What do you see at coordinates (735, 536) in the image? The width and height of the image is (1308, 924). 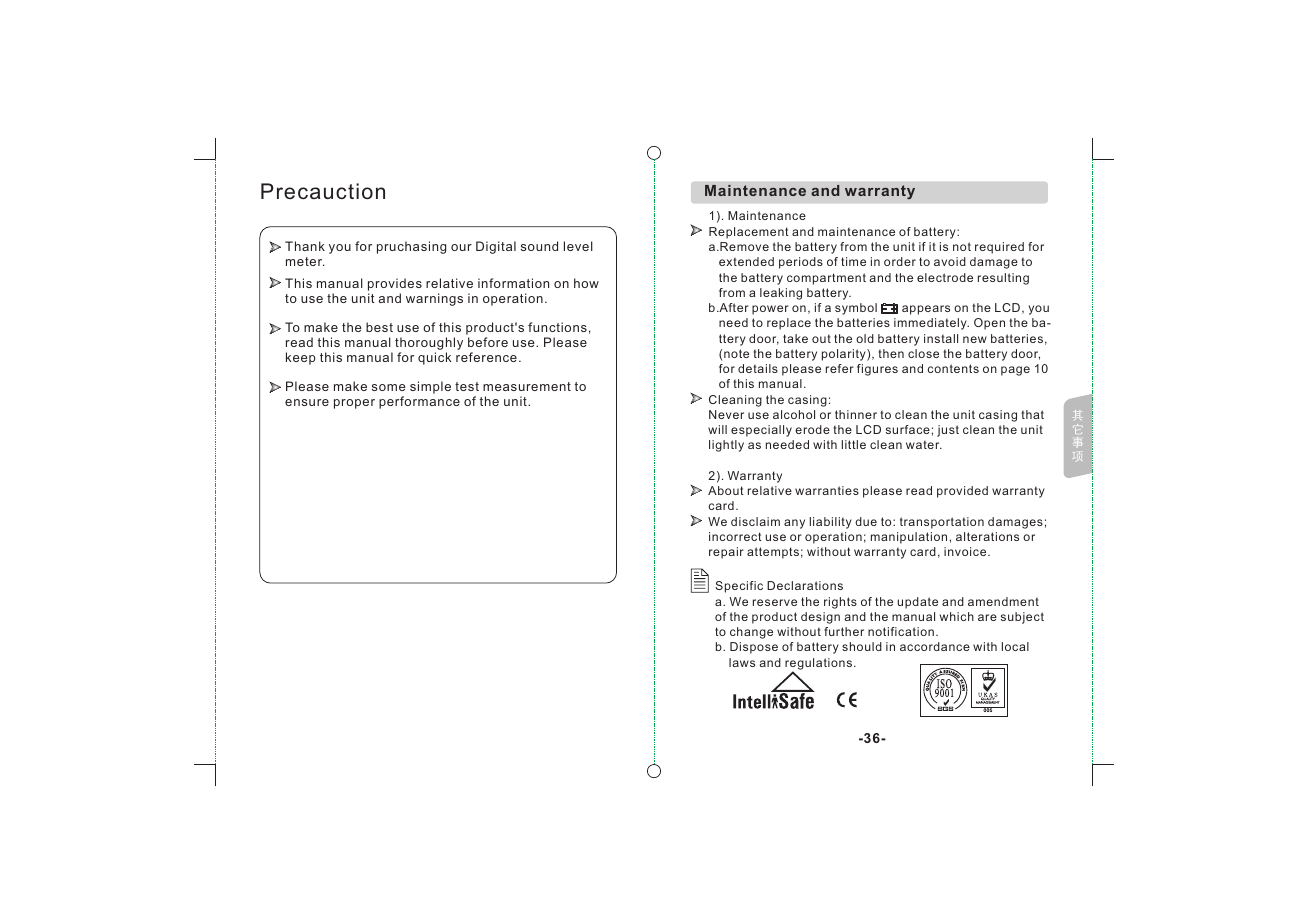 I see `incorrect` at bounding box center [735, 536].
